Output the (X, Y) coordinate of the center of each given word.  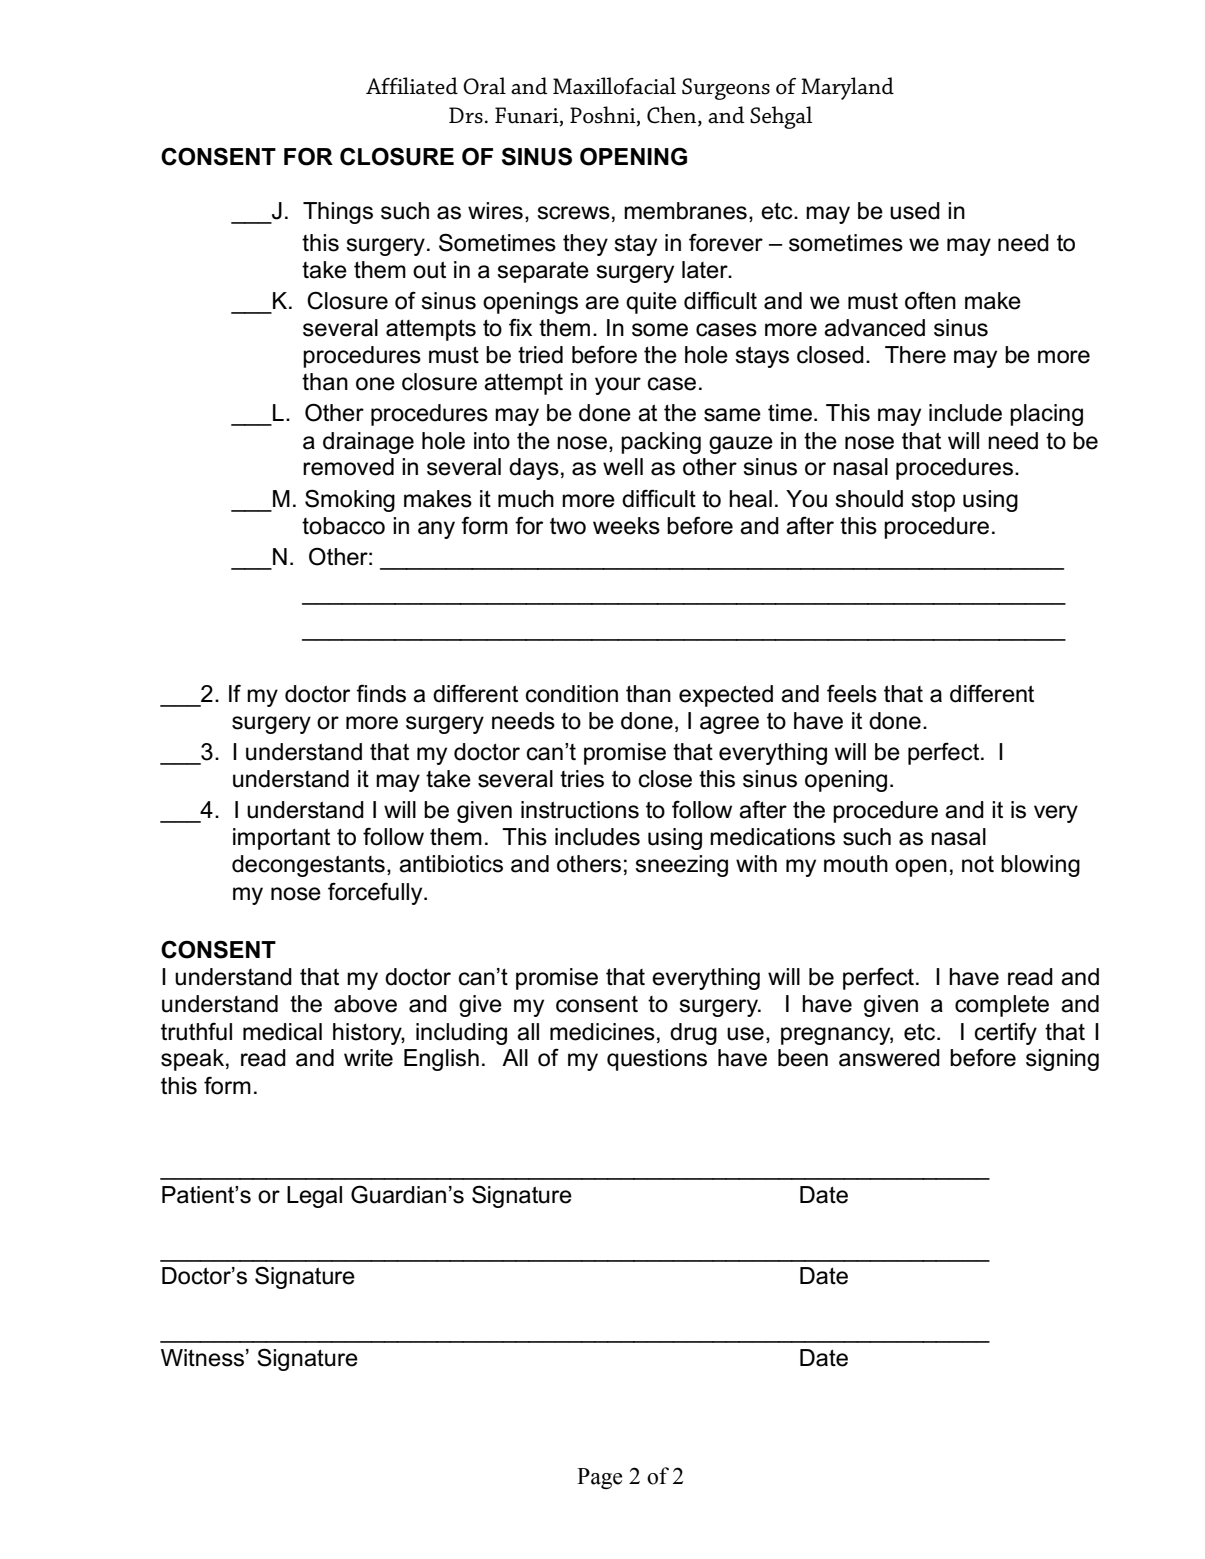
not (978, 864)
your (618, 386)
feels (852, 693)
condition (572, 694)
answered (889, 1058)
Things (338, 213)
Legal (314, 1197)
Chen (673, 115)
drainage (368, 443)
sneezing (681, 866)
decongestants (308, 866)
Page (599, 1478)
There (915, 355)
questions (657, 1060)
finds (381, 693)
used (915, 211)
